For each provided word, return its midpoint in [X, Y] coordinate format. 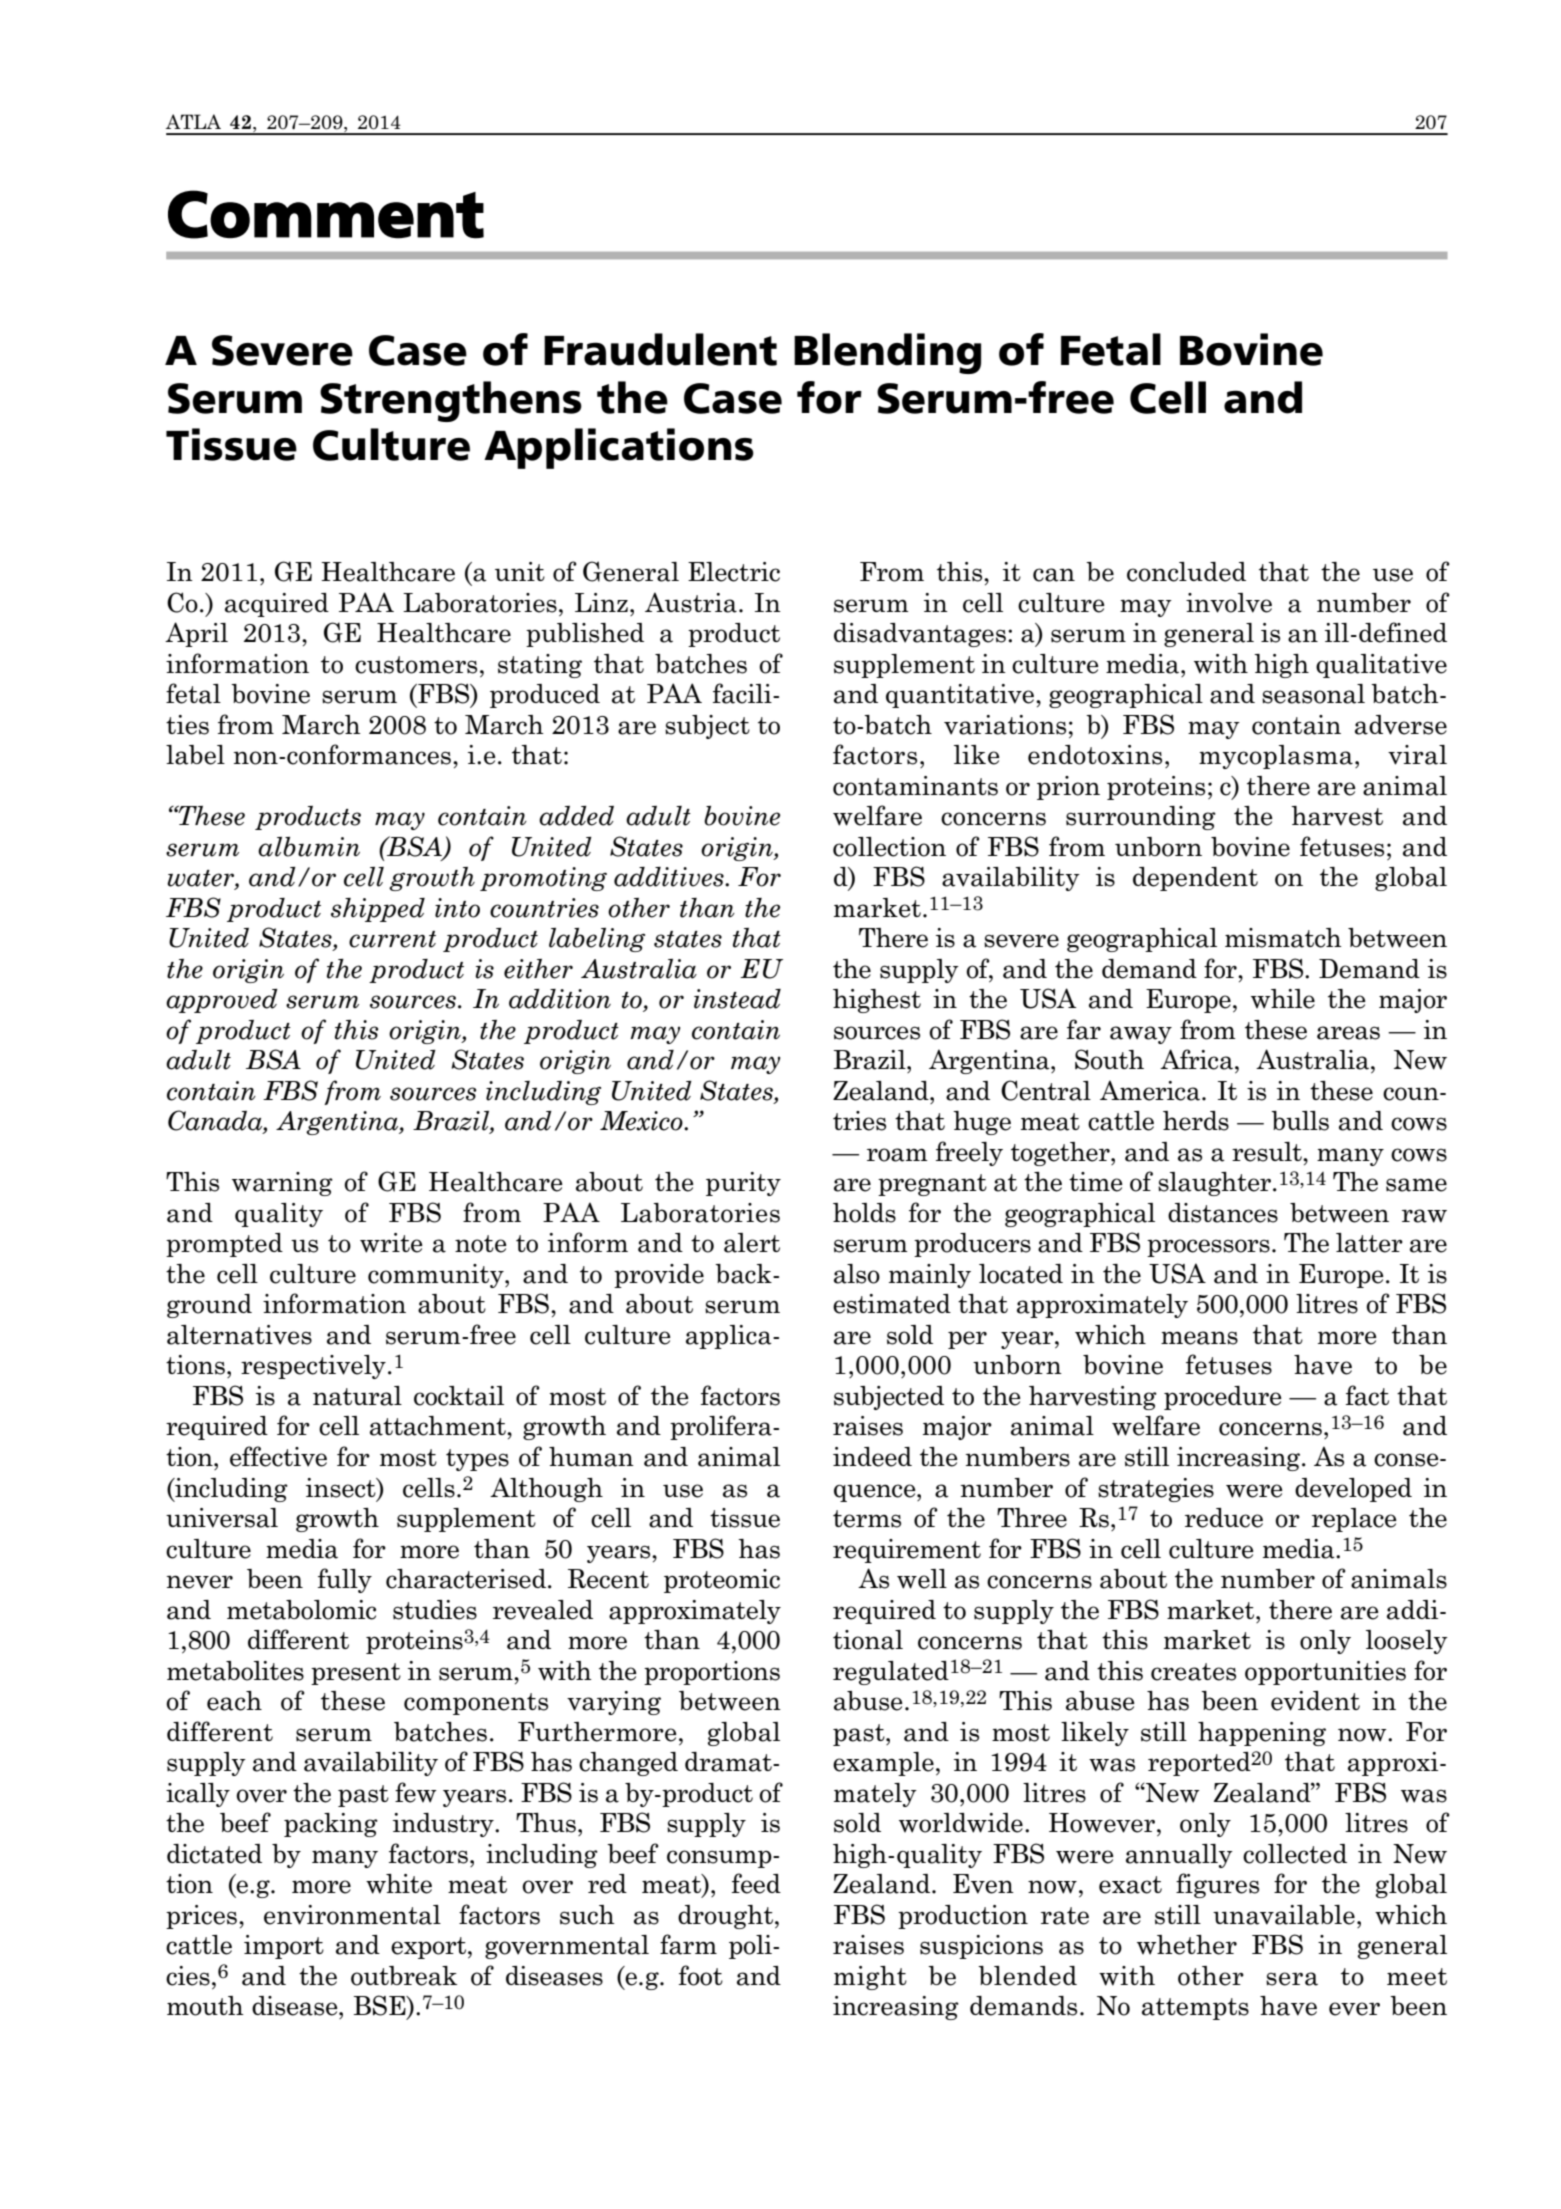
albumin [309, 847]
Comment [326, 214]
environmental [352, 1915]
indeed [872, 1457]
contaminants [915, 786]
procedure [1223, 1398]
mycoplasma [1276, 757]
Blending [887, 353]
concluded [1186, 572]
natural [357, 1396]
